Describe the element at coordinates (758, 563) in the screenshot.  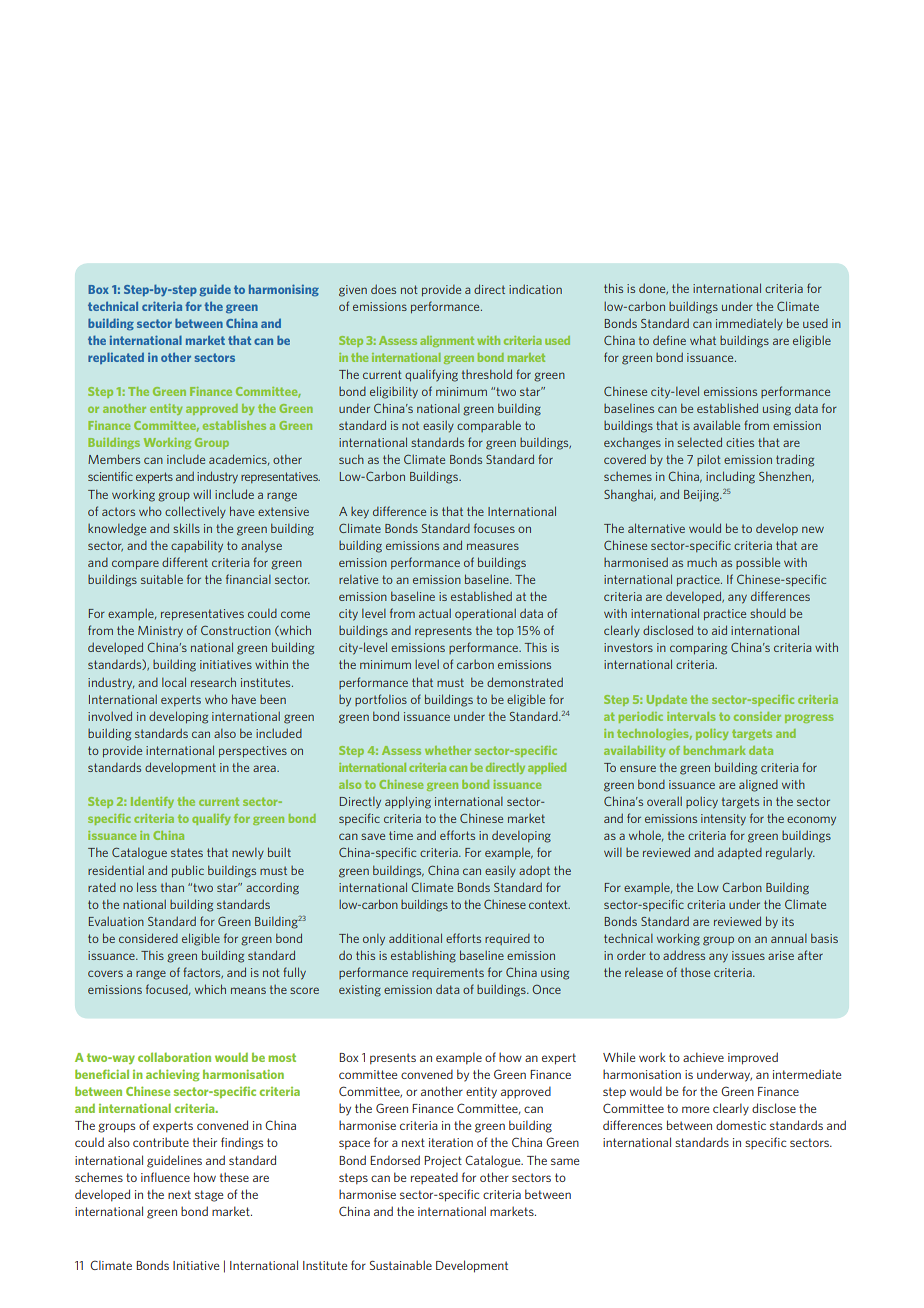
I see `possible` at that location.
